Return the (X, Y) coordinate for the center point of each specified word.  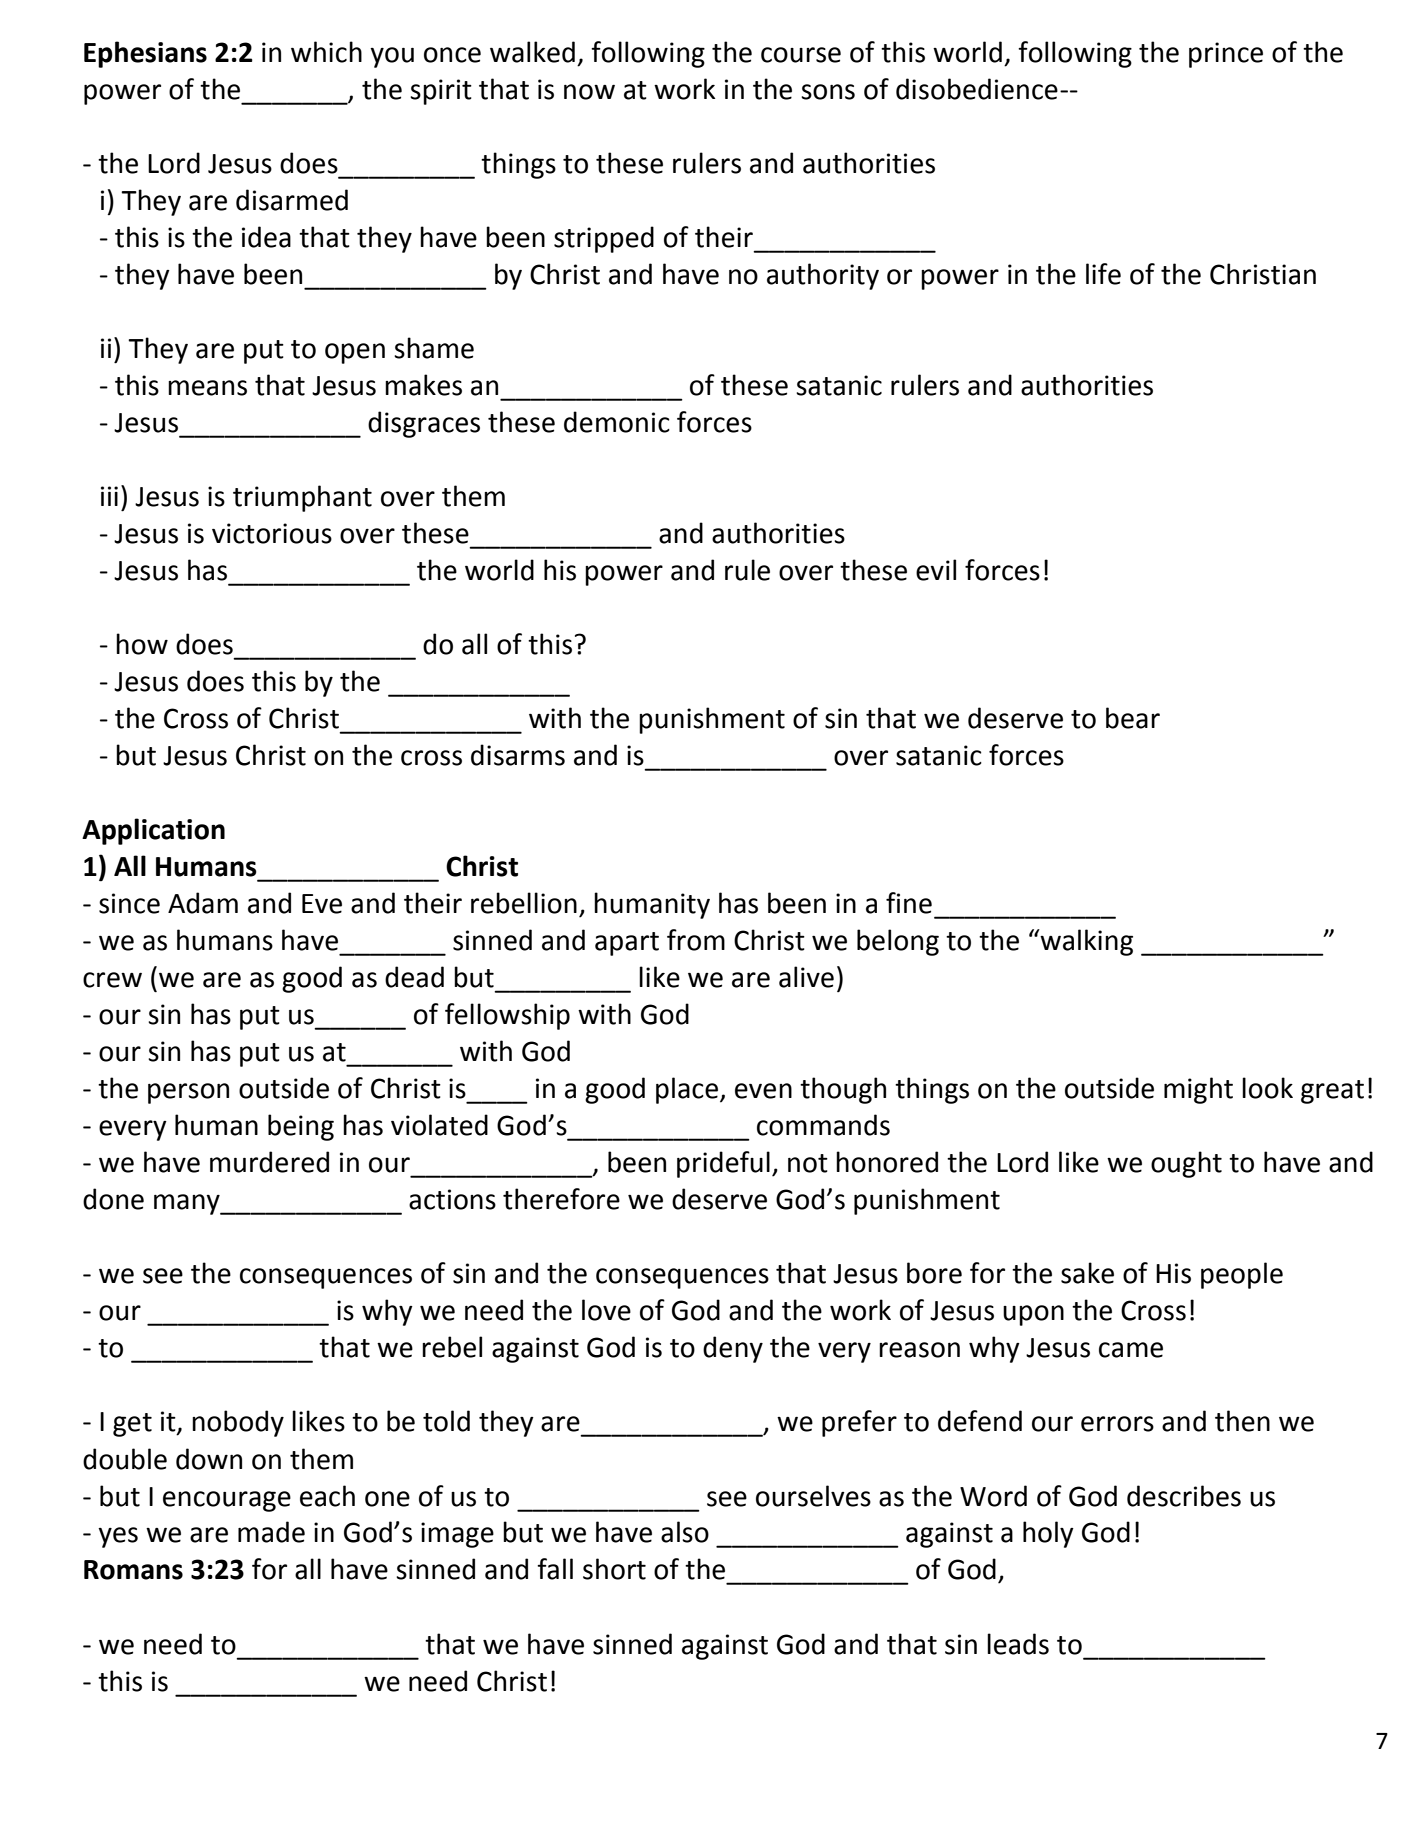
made (271, 1532)
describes (1184, 1496)
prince (1226, 55)
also (685, 1532)
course (801, 55)
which (326, 52)
